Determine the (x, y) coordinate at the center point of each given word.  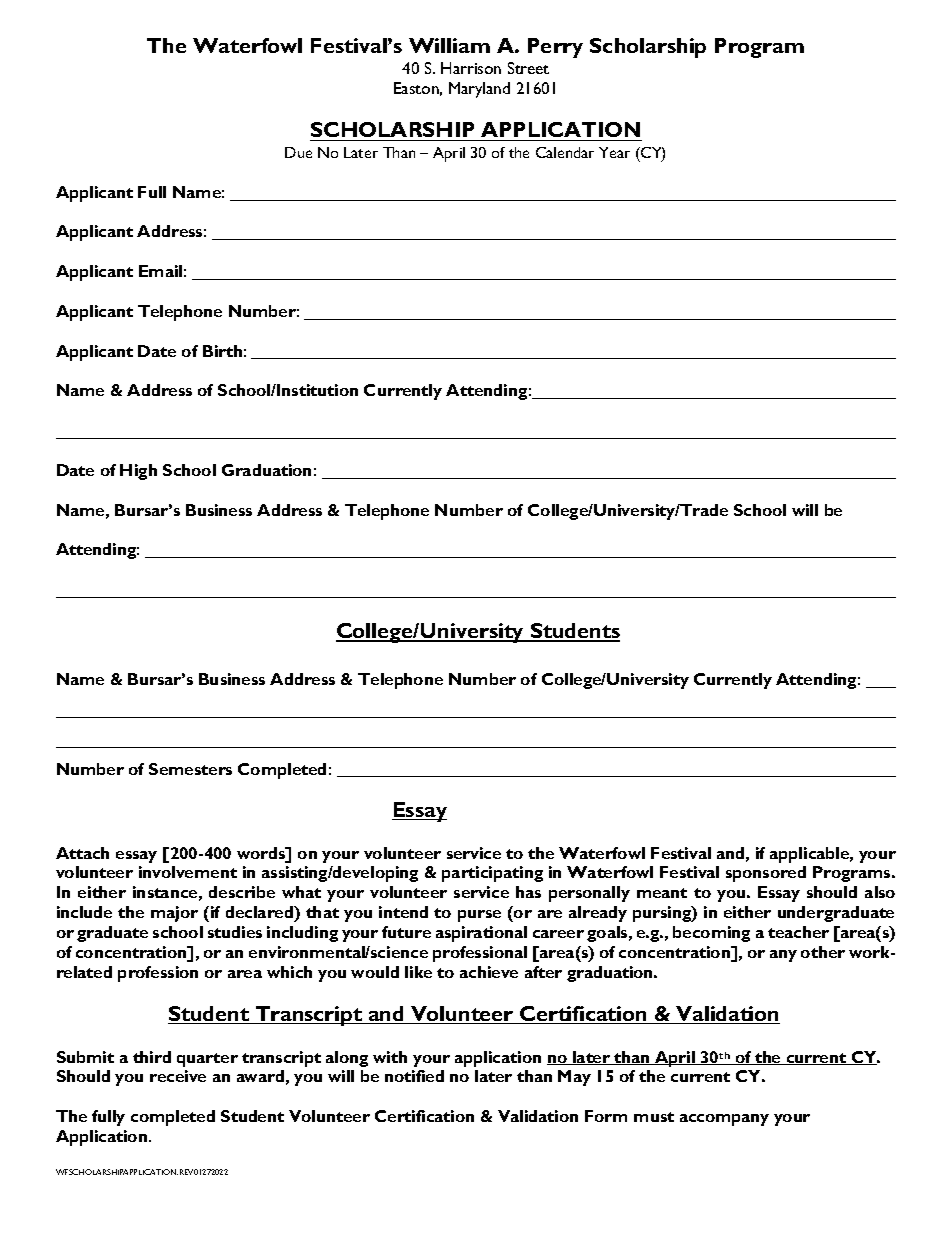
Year (614, 152)
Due (298, 152)
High (138, 472)
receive (178, 1076)
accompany (724, 1120)
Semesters (190, 769)
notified (414, 1076)
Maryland (479, 90)
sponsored (766, 874)
